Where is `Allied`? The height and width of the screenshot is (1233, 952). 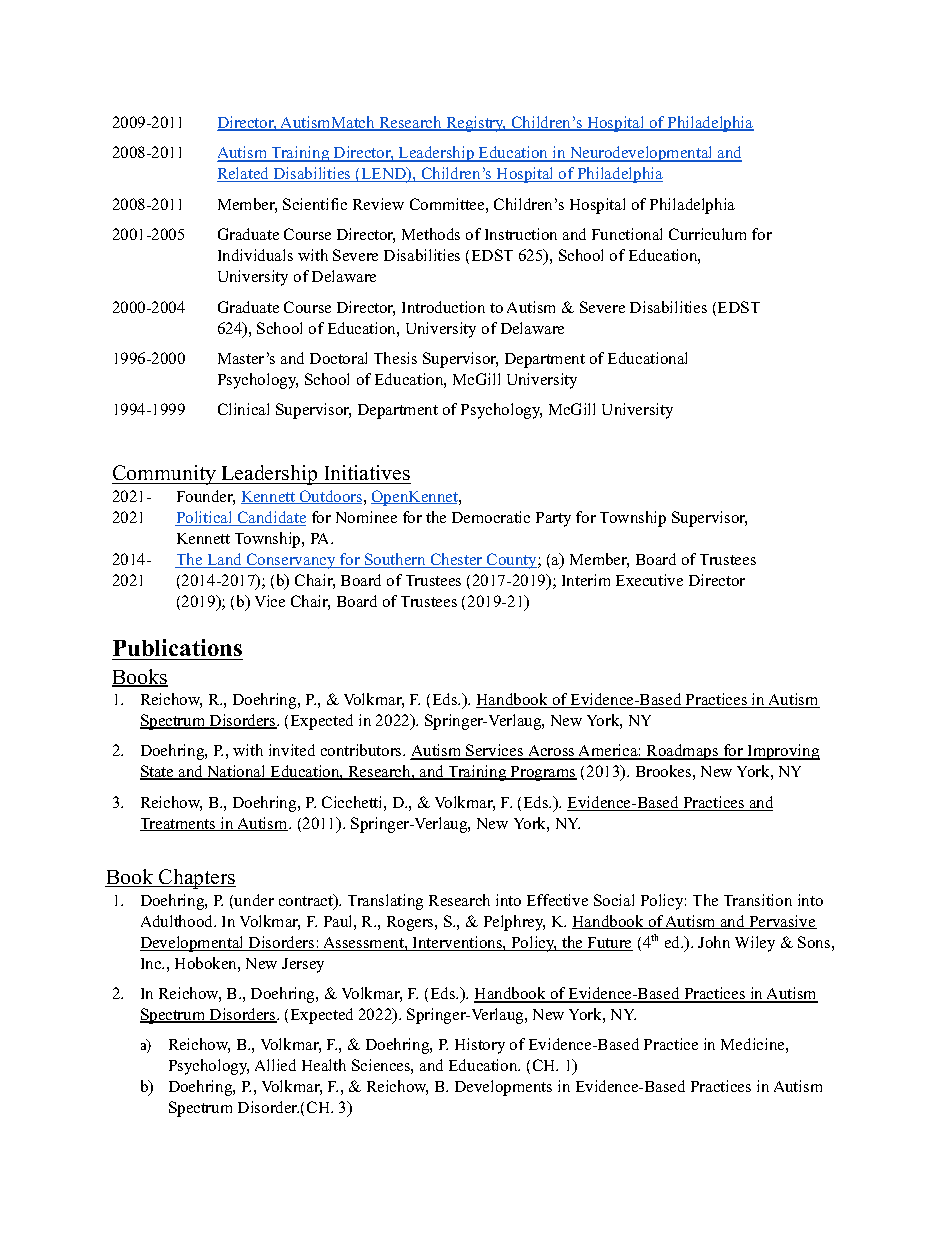
Allied is located at coordinates (275, 1065).
